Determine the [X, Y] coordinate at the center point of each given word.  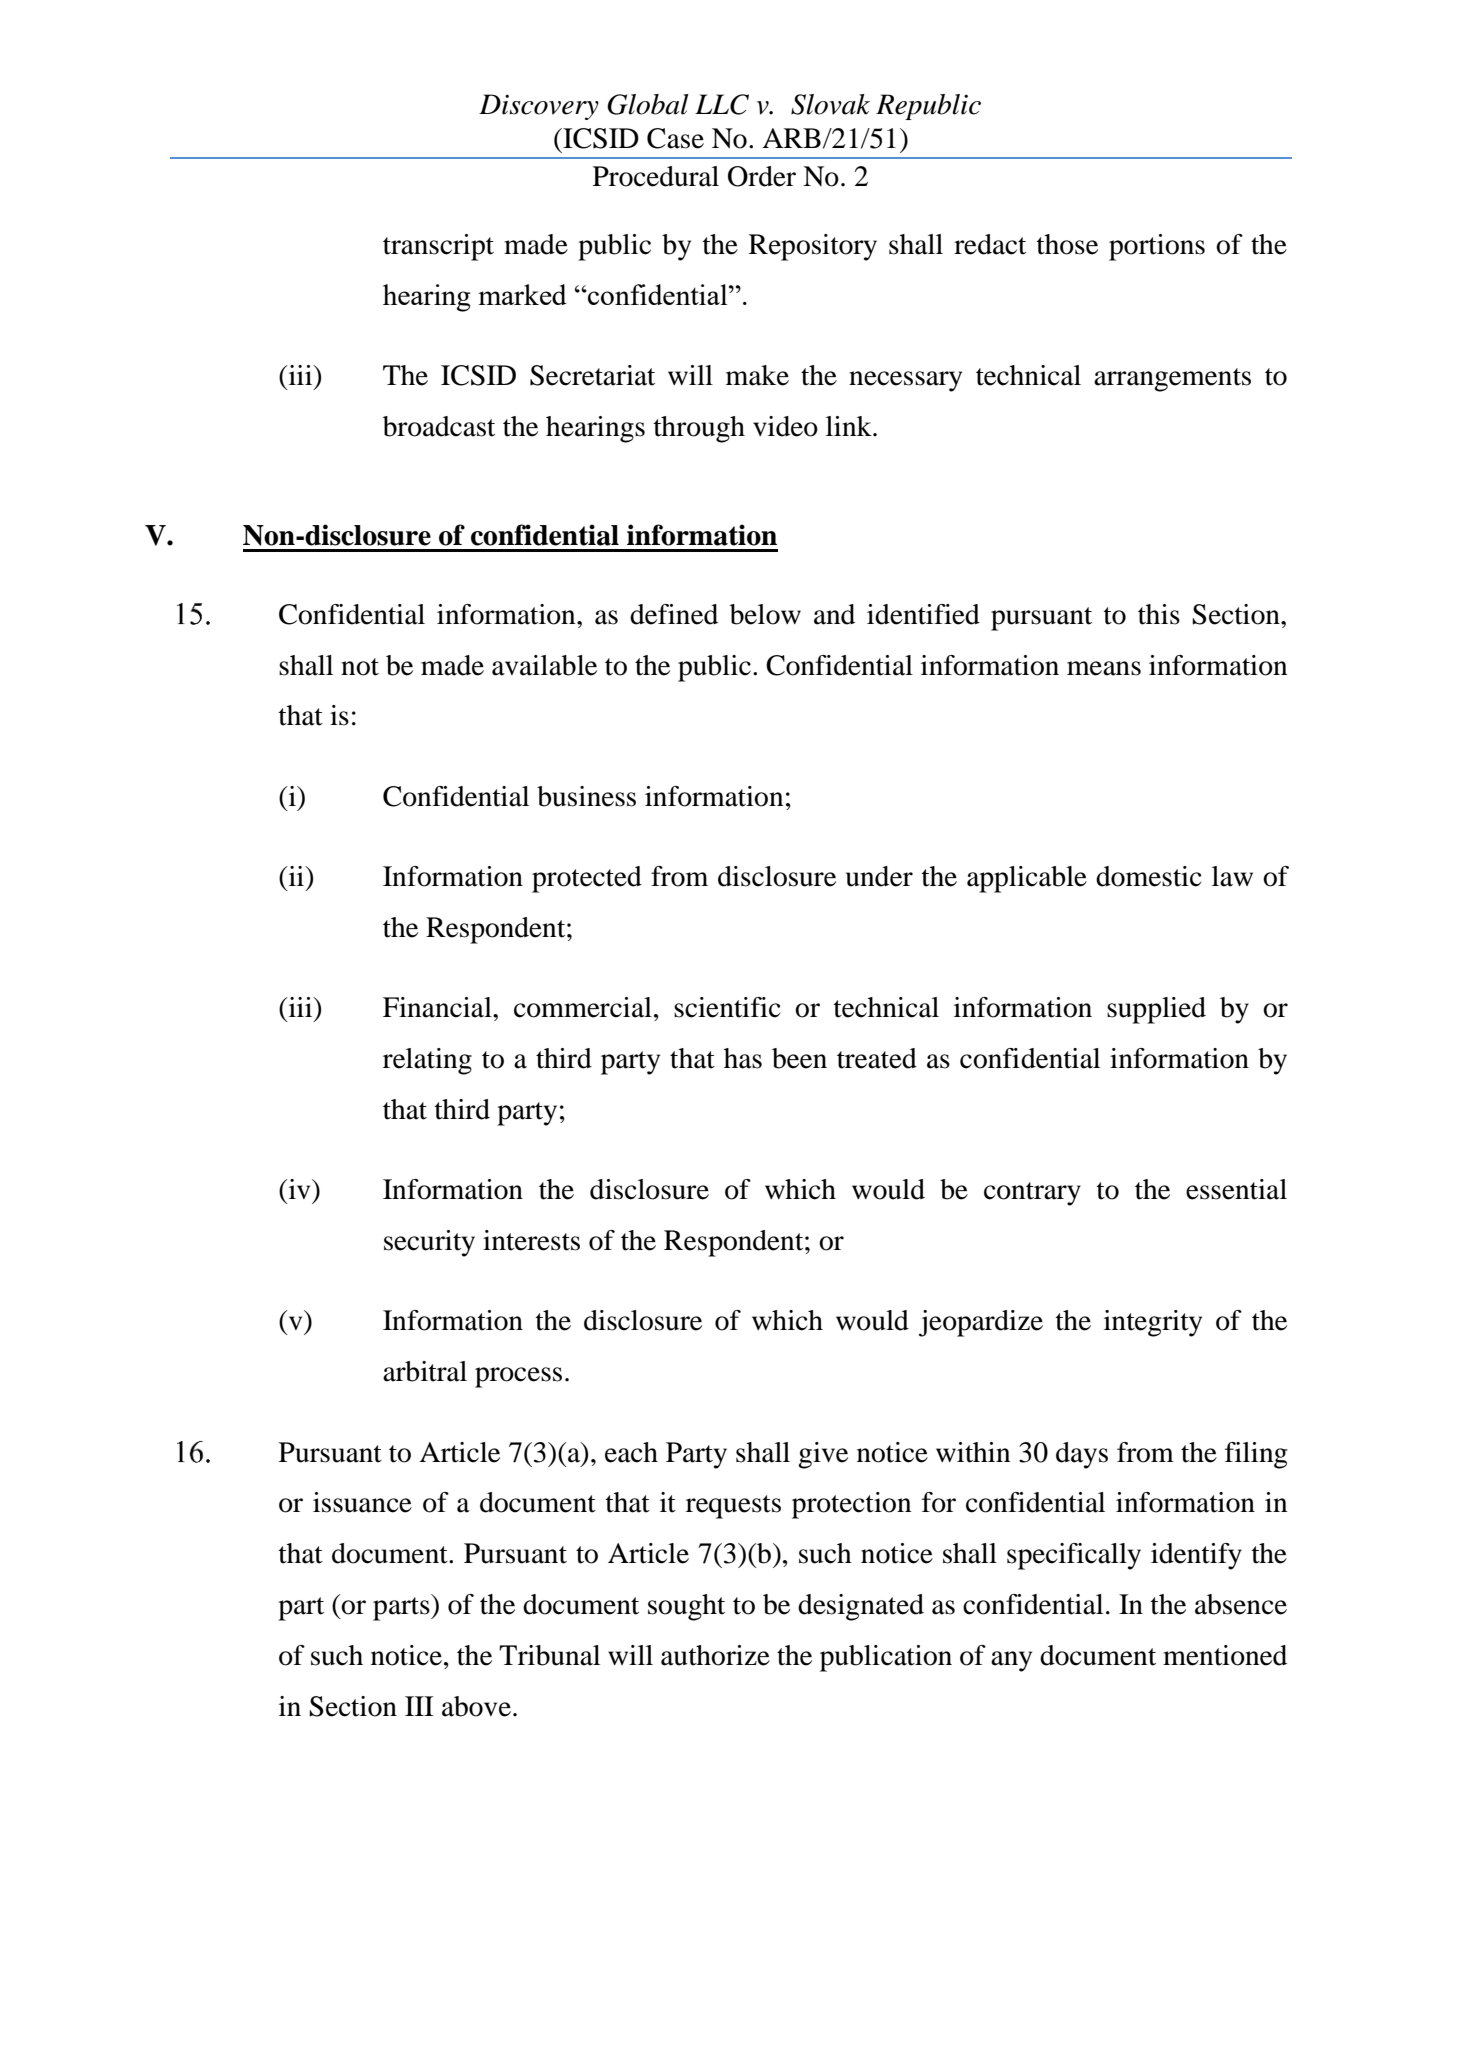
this [1159, 614]
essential [1236, 1189]
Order [762, 176]
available [544, 665]
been [799, 1058]
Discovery [539, 107]
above [476, 1706]
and [834, 614]
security [429, 1243]
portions [1157, 247]
